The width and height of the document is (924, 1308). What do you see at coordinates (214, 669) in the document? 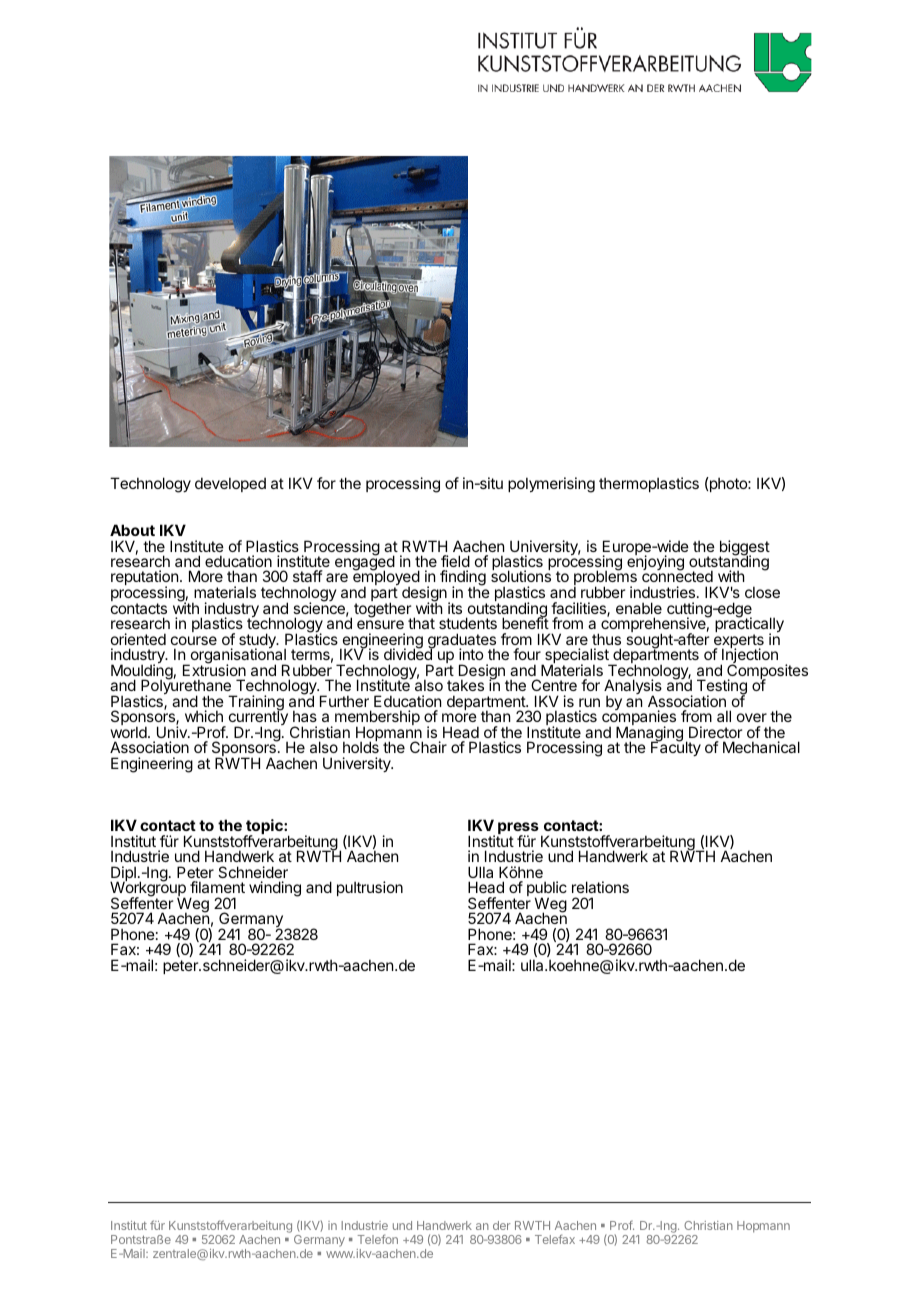
I see `Extrusion` at bounding box center [214, 669].
